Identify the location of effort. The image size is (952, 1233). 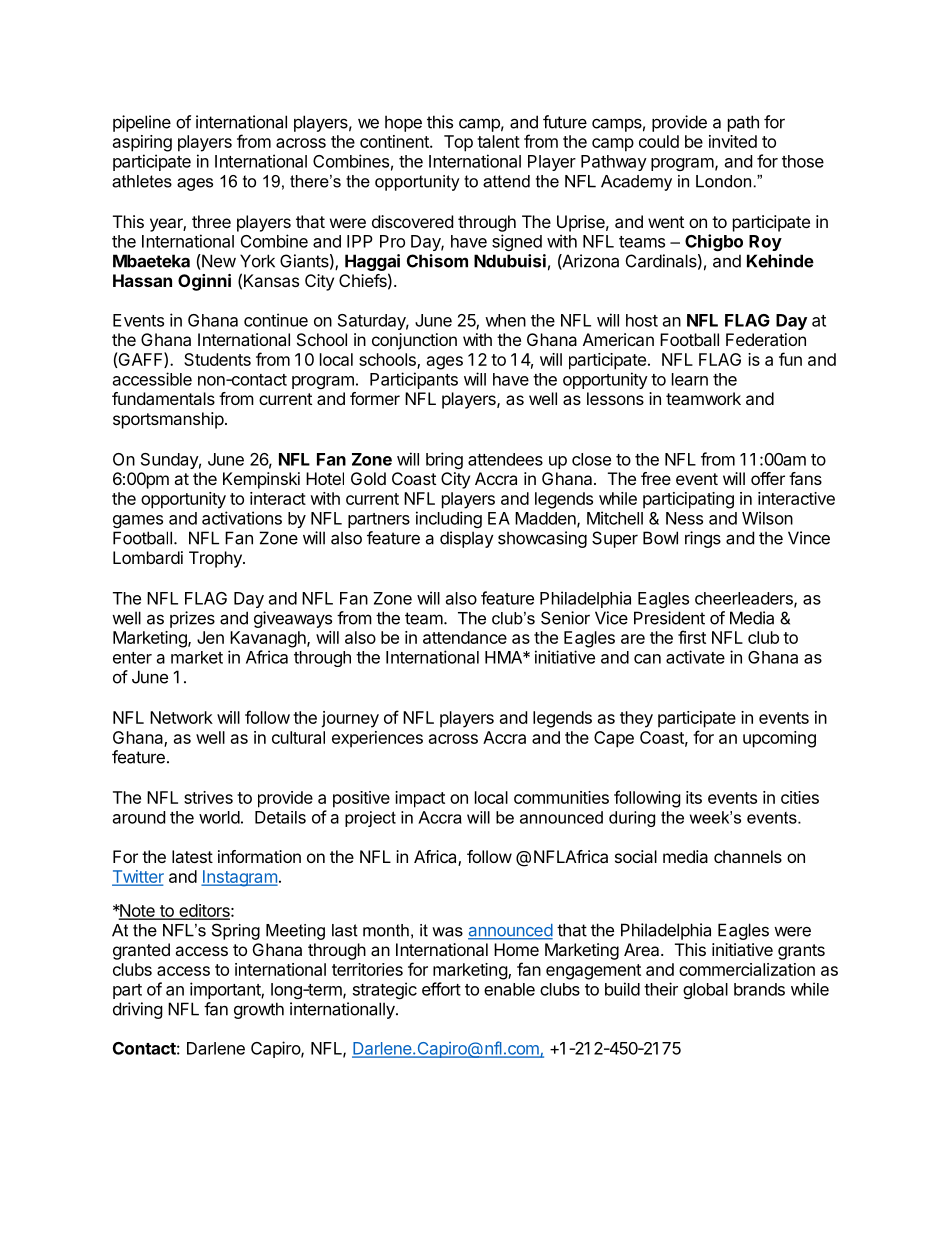
(441, 989).
